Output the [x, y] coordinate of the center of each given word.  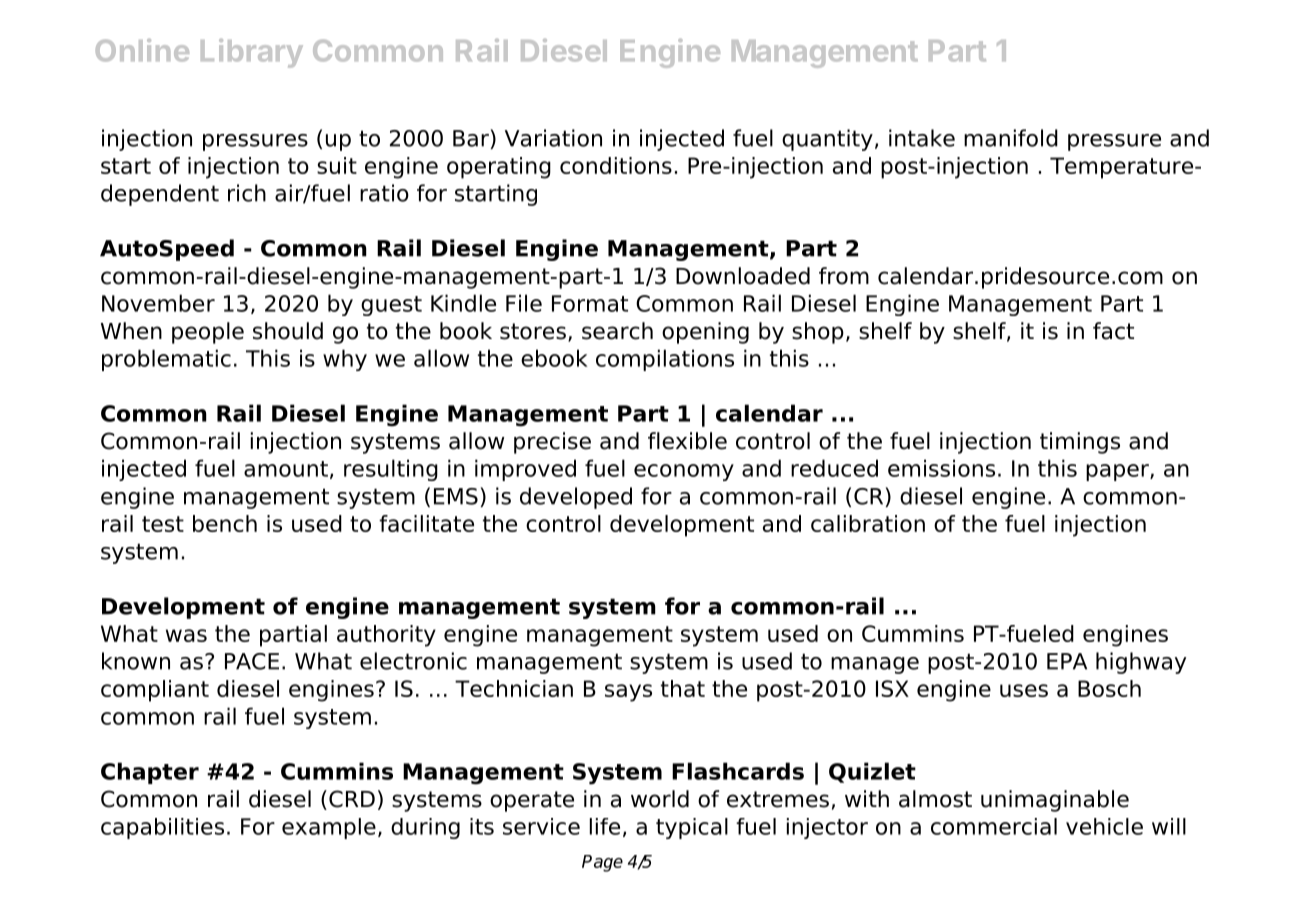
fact [1113, 331]
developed [576, 498]
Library [252, 53]
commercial [994, 826]
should [288, 331]
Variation [553, 138]
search [617, 331]
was [186, 635]
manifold [1011, 138]
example [329, 828]
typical [692, 828]
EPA [1067, 661]
